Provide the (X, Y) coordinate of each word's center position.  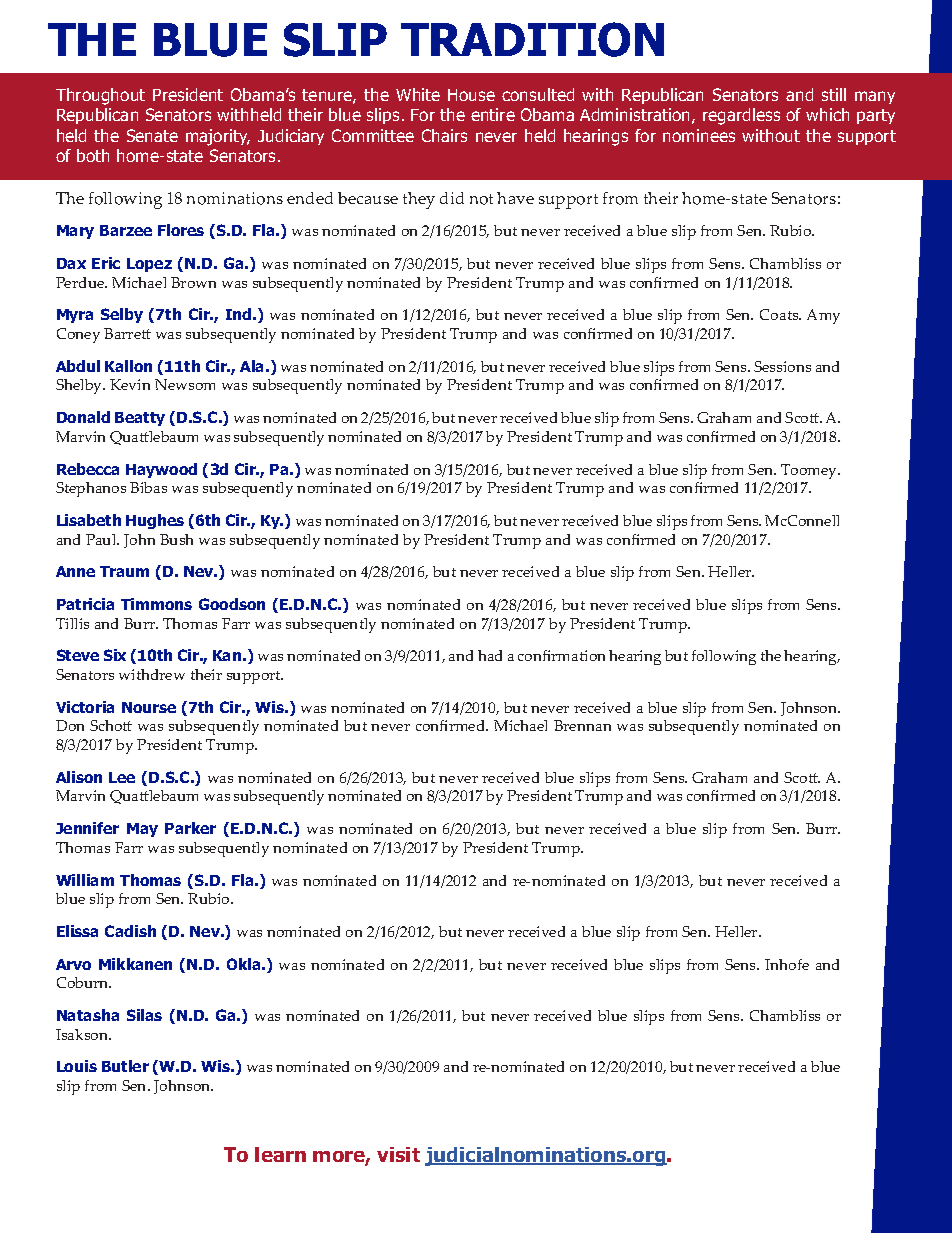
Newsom (185, 384)
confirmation (561, 655)
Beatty (140, 419)
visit (398, 1154)
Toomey (810, 471)
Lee (122, 777)
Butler (125, 1066)
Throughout (100, 96)
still (834, 94)
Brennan (582, 725)
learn (280, 1154)
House (471, 95)
